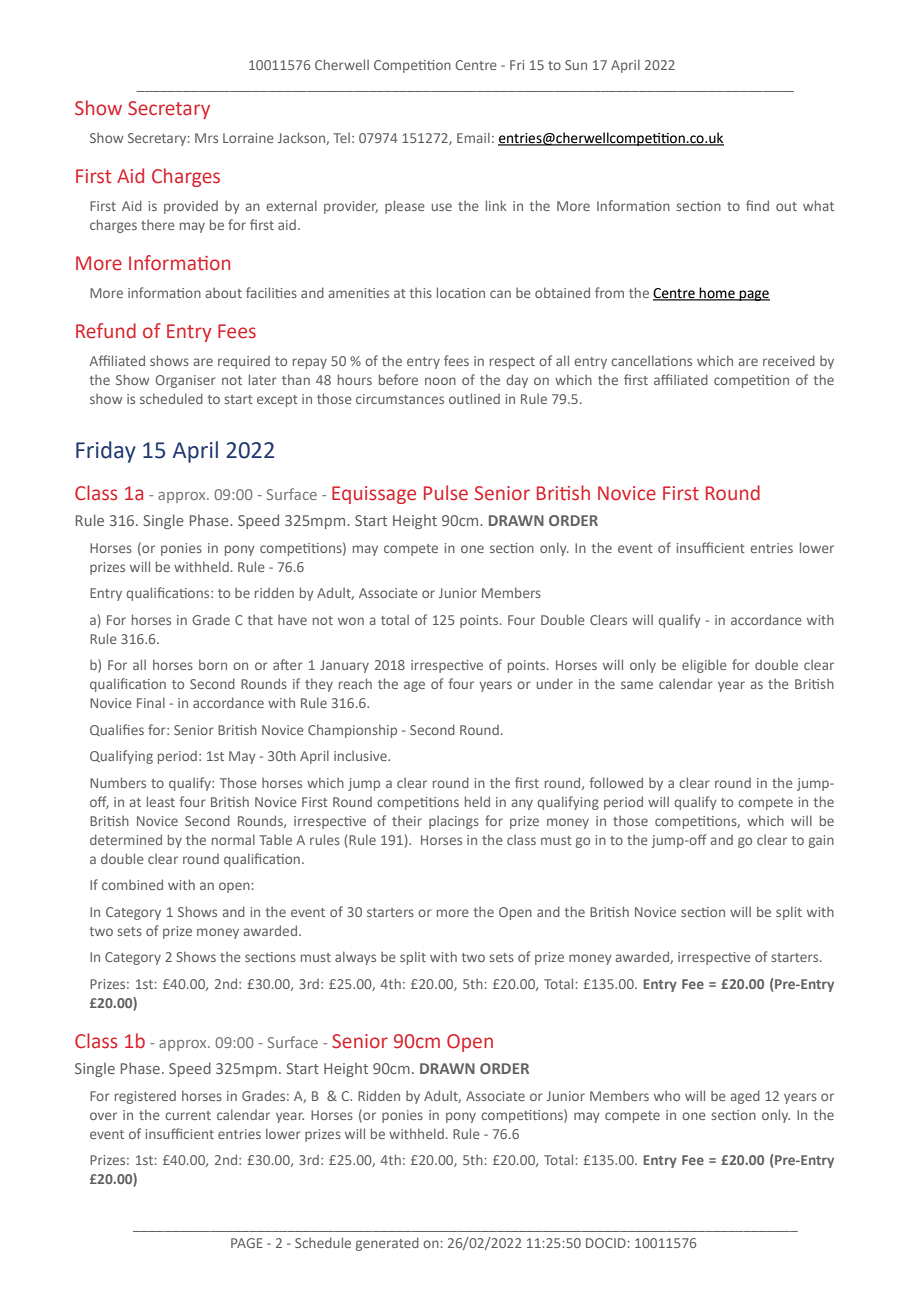 The width and height of the page is (924, 1308). What do you see at coordinates (407, 821) in the page?
I see `their` at bounding box center [407, 821].
